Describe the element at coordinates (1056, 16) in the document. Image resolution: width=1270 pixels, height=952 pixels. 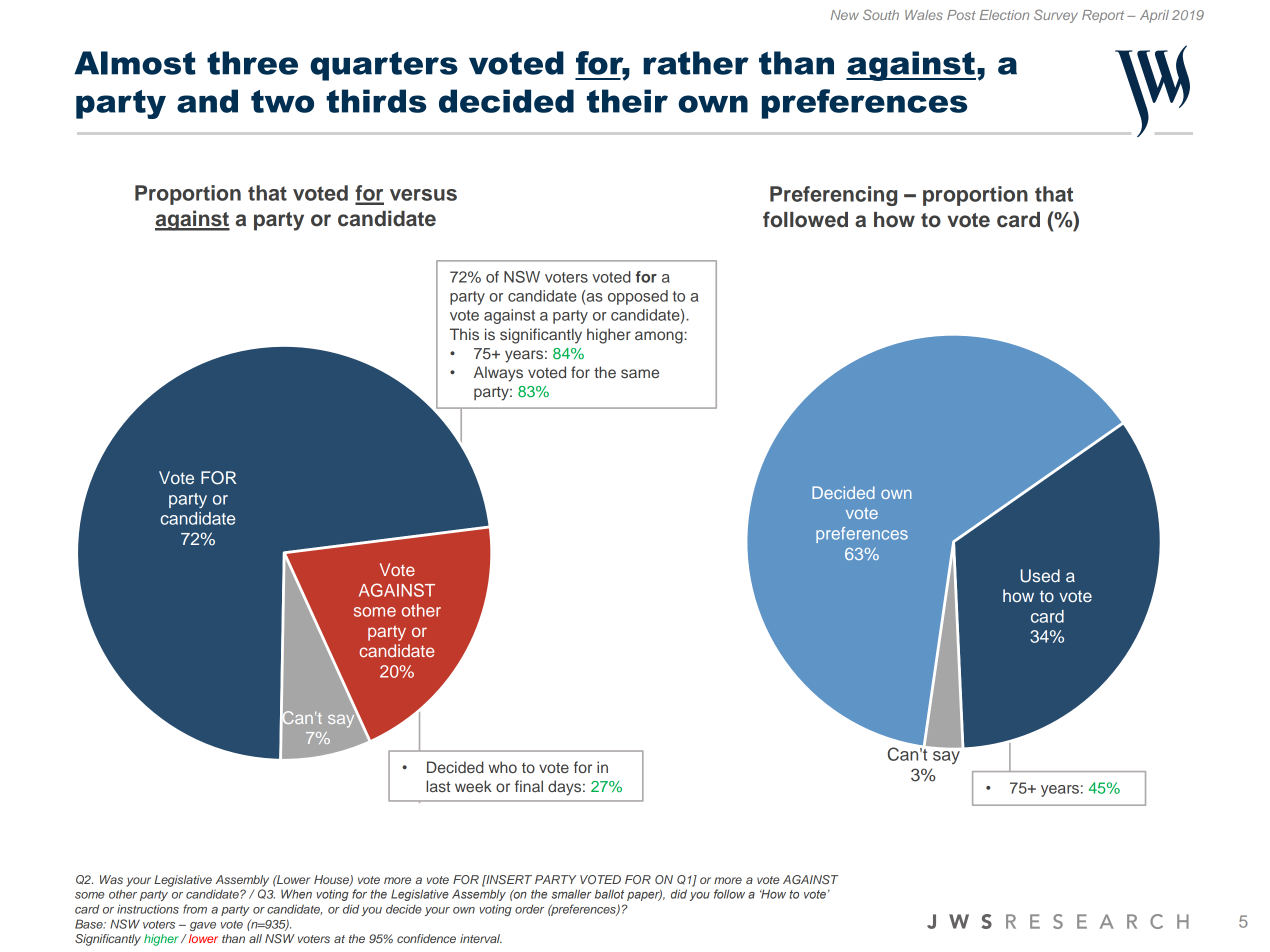
I see `Survey` at that location.
